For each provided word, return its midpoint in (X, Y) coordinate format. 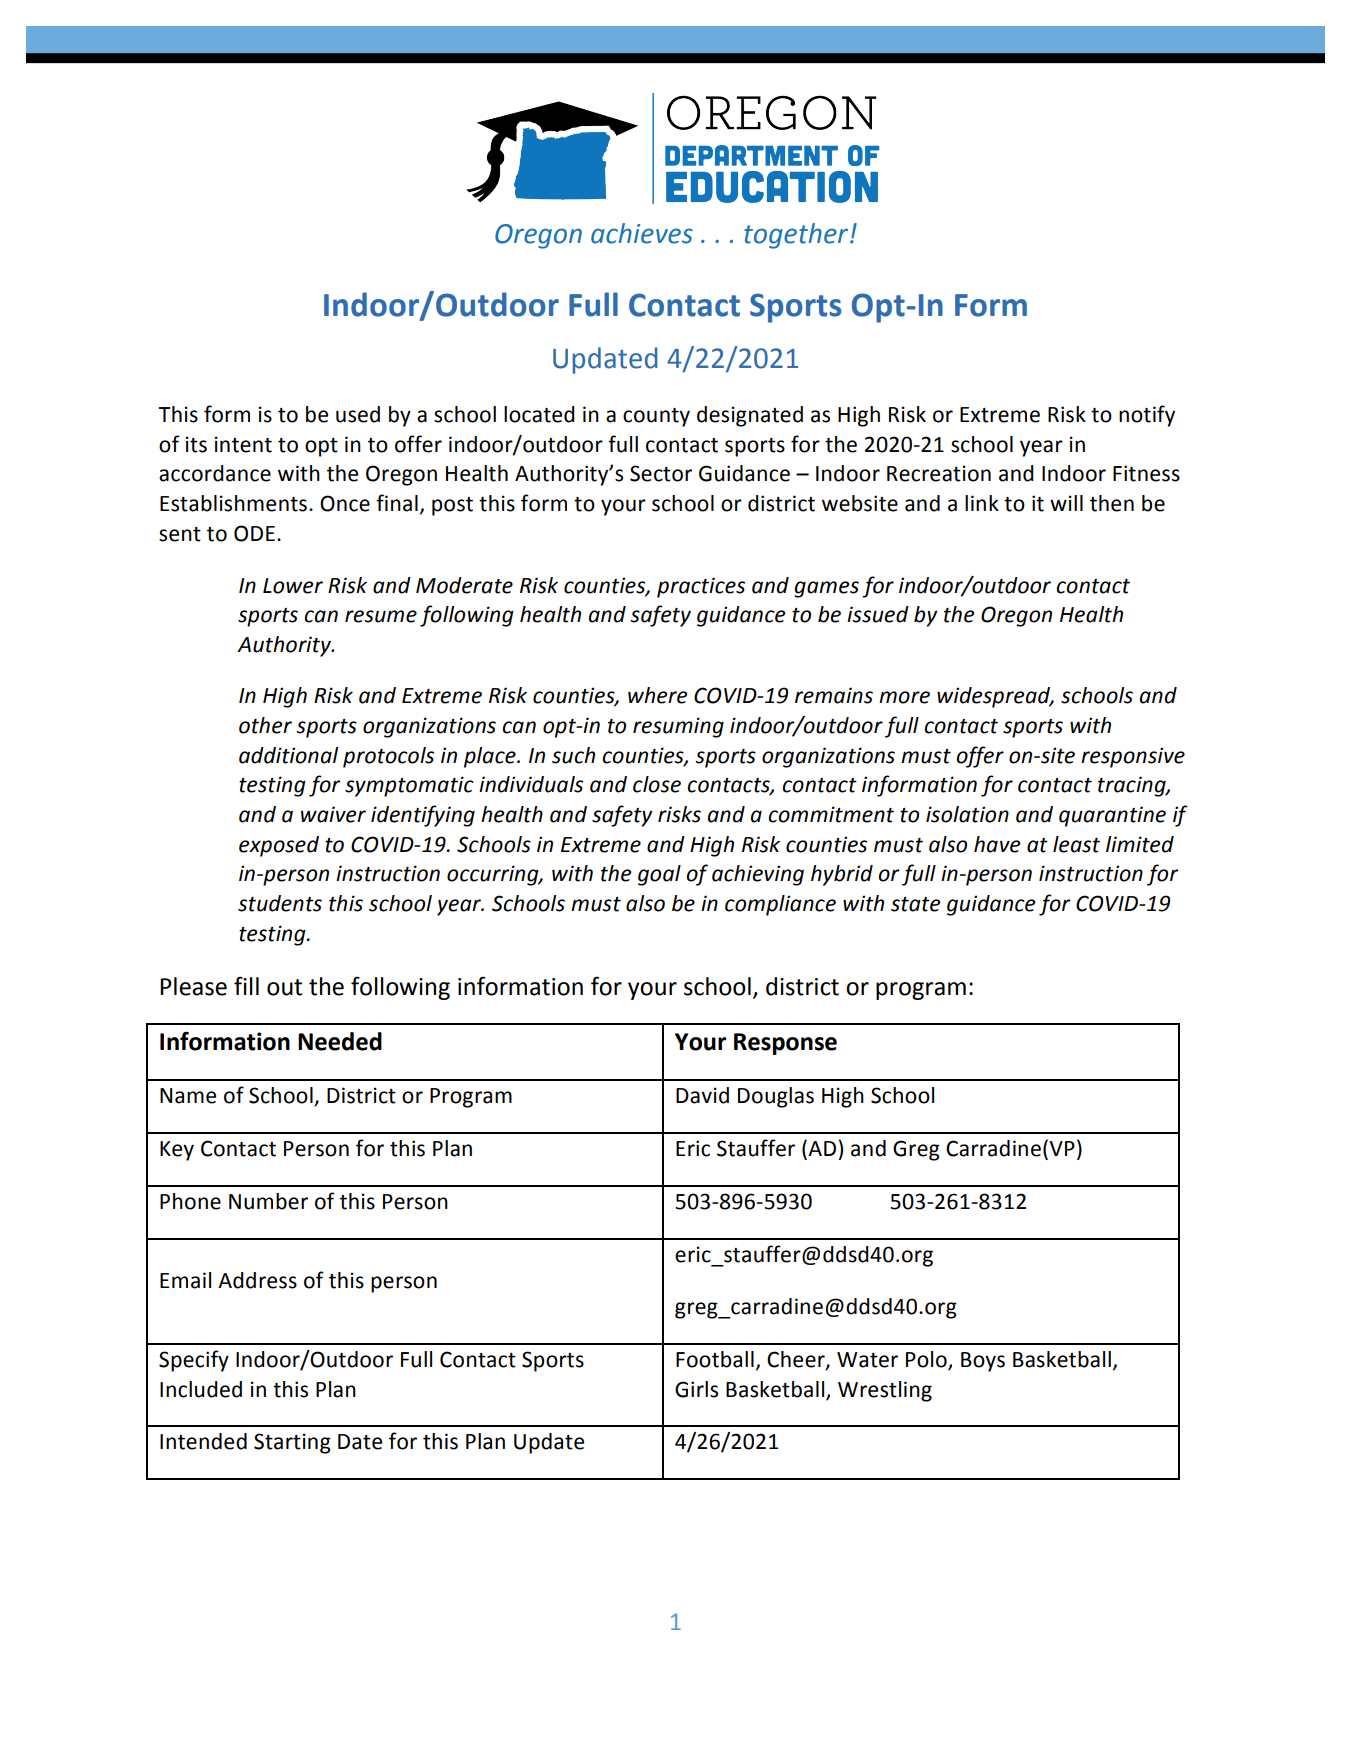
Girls (696, 1389)
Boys (983, 1362)
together (797, 236)
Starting (292, 1443)
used (358, 414)
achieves (642, 233)
